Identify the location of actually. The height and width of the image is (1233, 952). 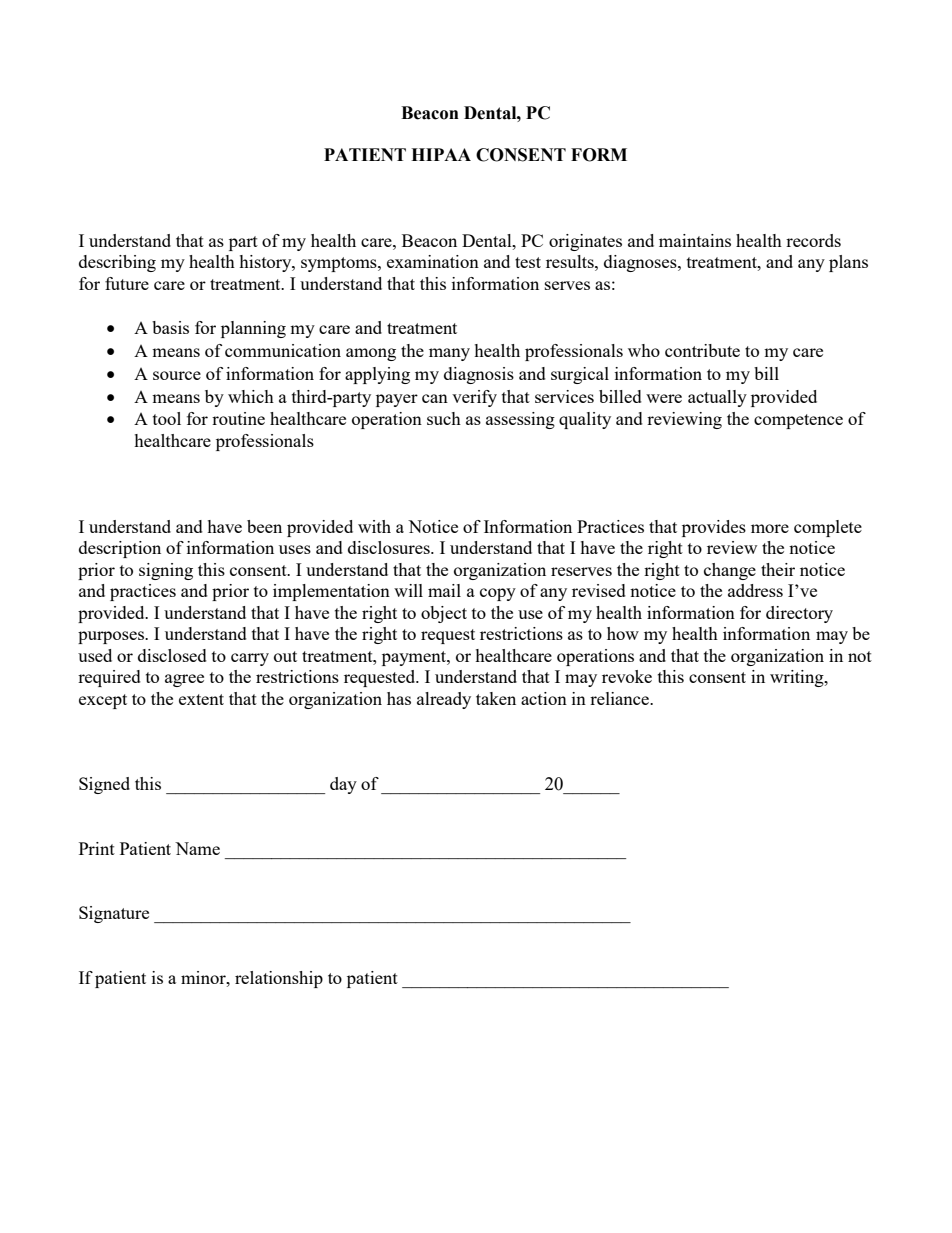
(717, 398).
